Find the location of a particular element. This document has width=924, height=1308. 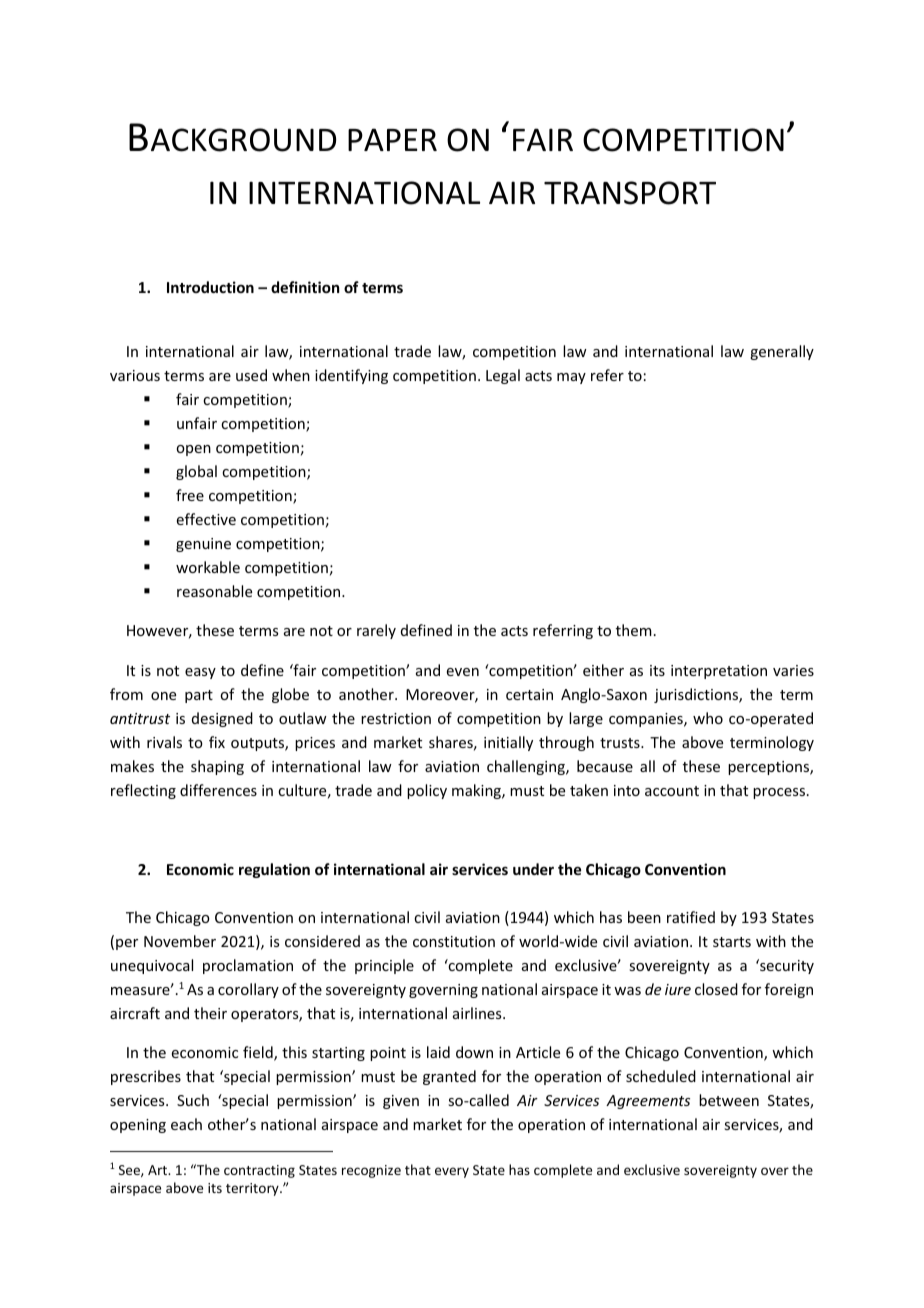

differences is located at coordinates (218, 790).
